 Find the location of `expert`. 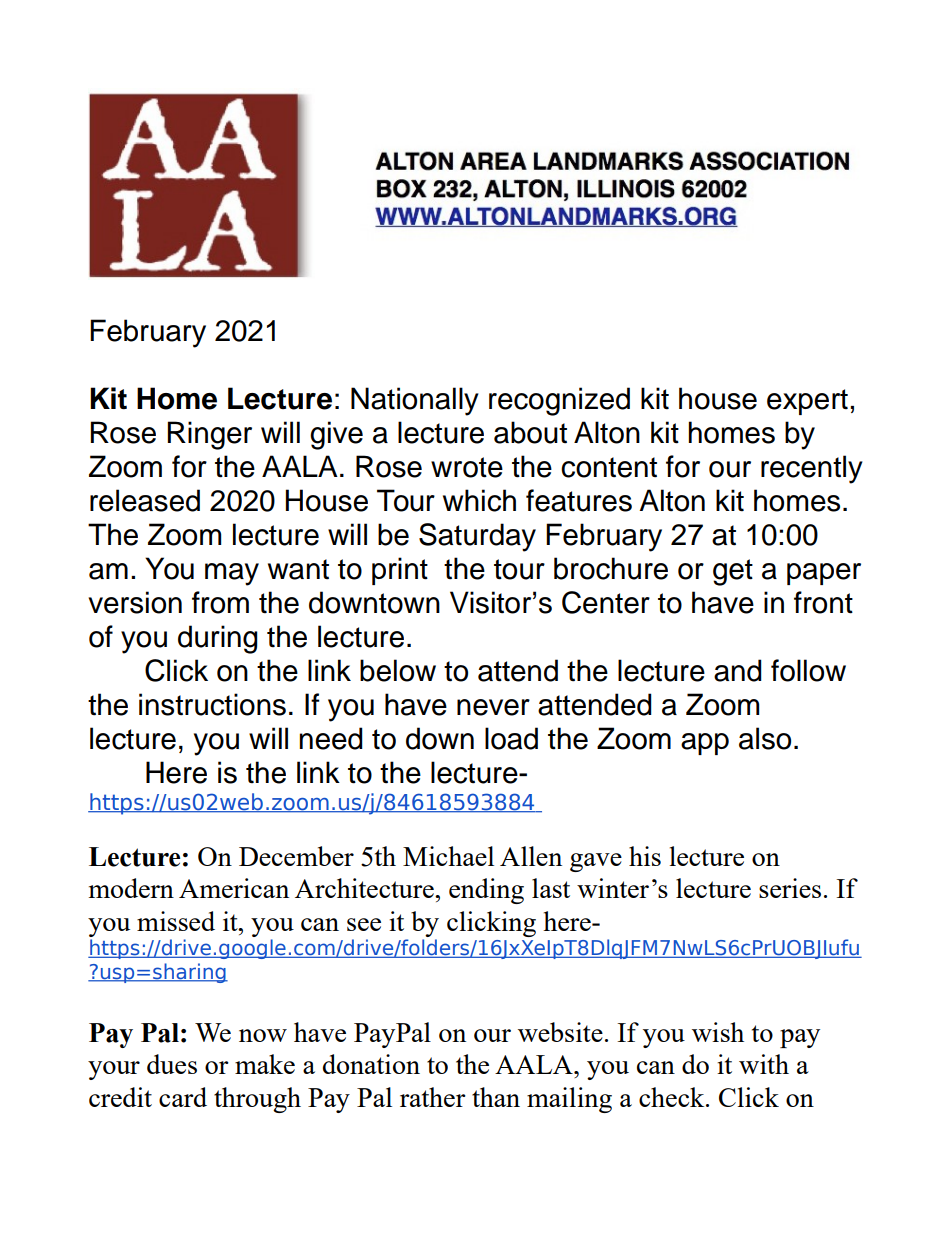

expert is located at coordinates (807, 402).
